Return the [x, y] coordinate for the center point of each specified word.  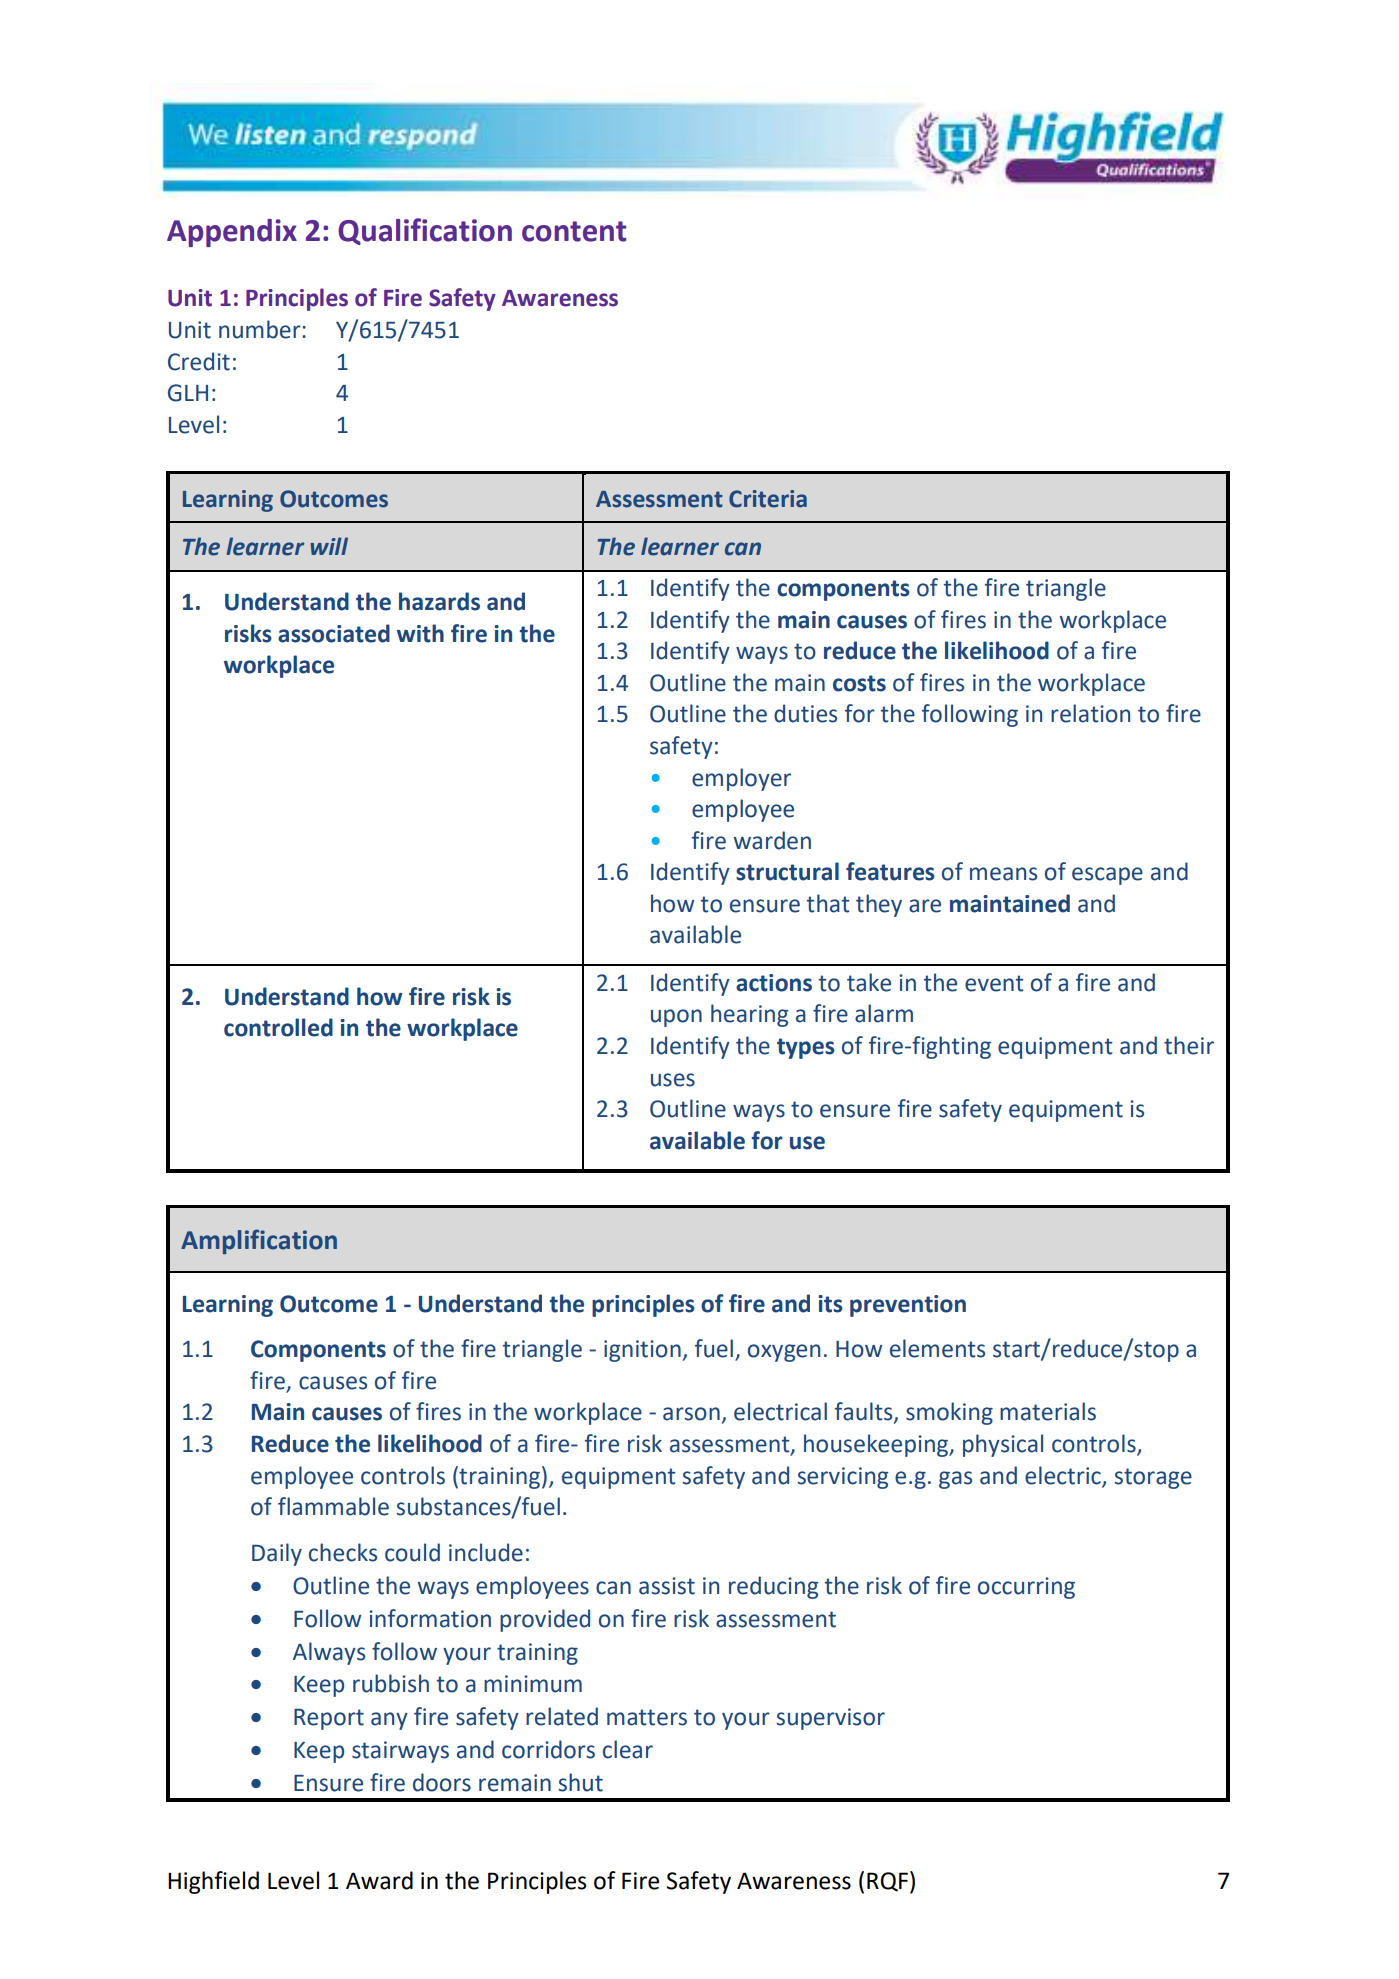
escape [1107, 876]
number [261, 329]
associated [334, 633]
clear [628, 1749]
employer [741, 779]
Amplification [259, 1241]
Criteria [768, 499]
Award [379, 1880]
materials [1048, 1411]
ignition [642, 1351]
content [574, 231]
